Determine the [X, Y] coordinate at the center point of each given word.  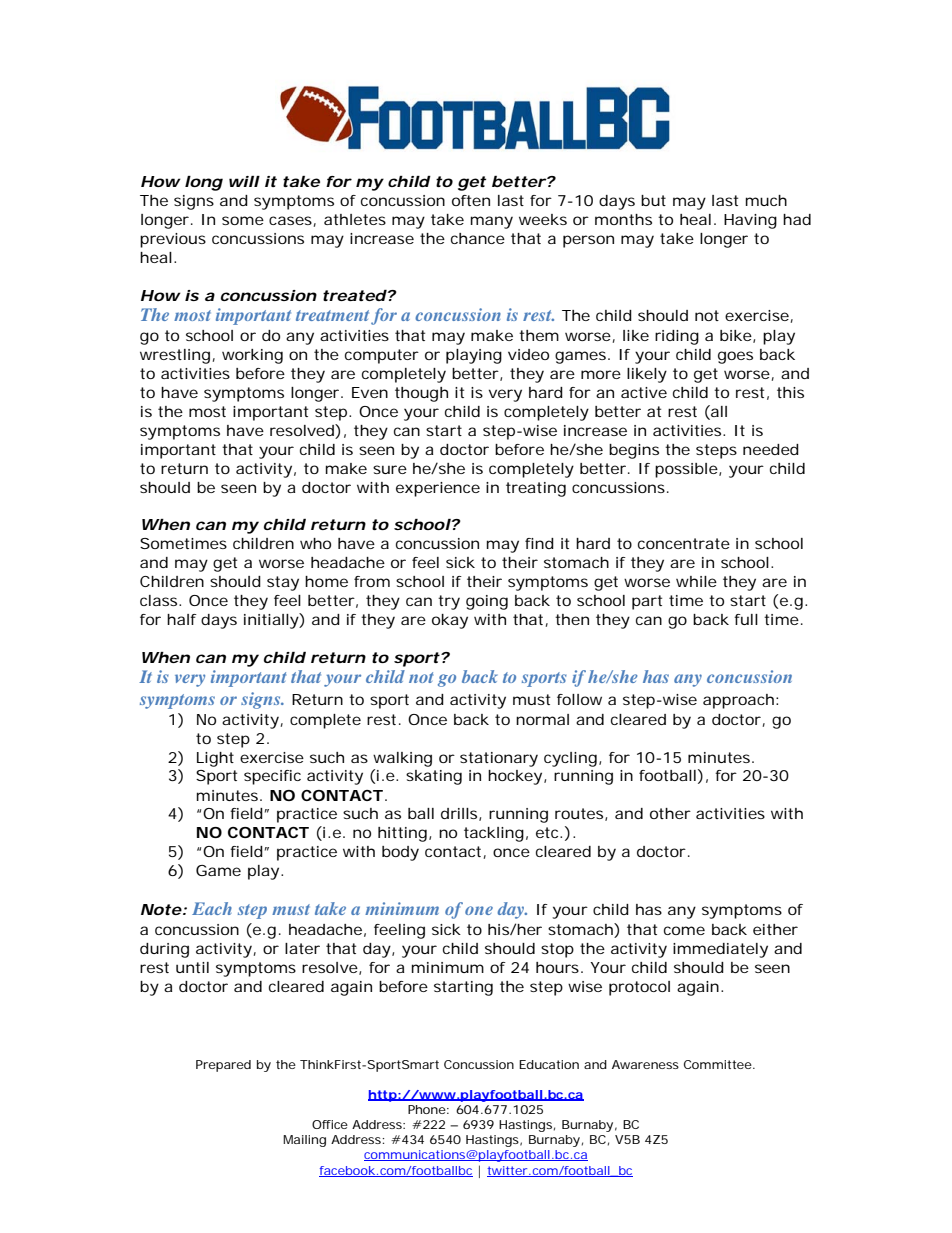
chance [478, 238]
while [696, 581]
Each [212, 908]
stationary [499, 759]
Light [215, 759]
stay [283, 583]
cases [291, 221]
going [487, 602]
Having [750, 221]
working [252, 356]
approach [738, 701]
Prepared [223, 1066]
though [421, 394]
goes [735, 357]
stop [557, 950]
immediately [720, 950]
